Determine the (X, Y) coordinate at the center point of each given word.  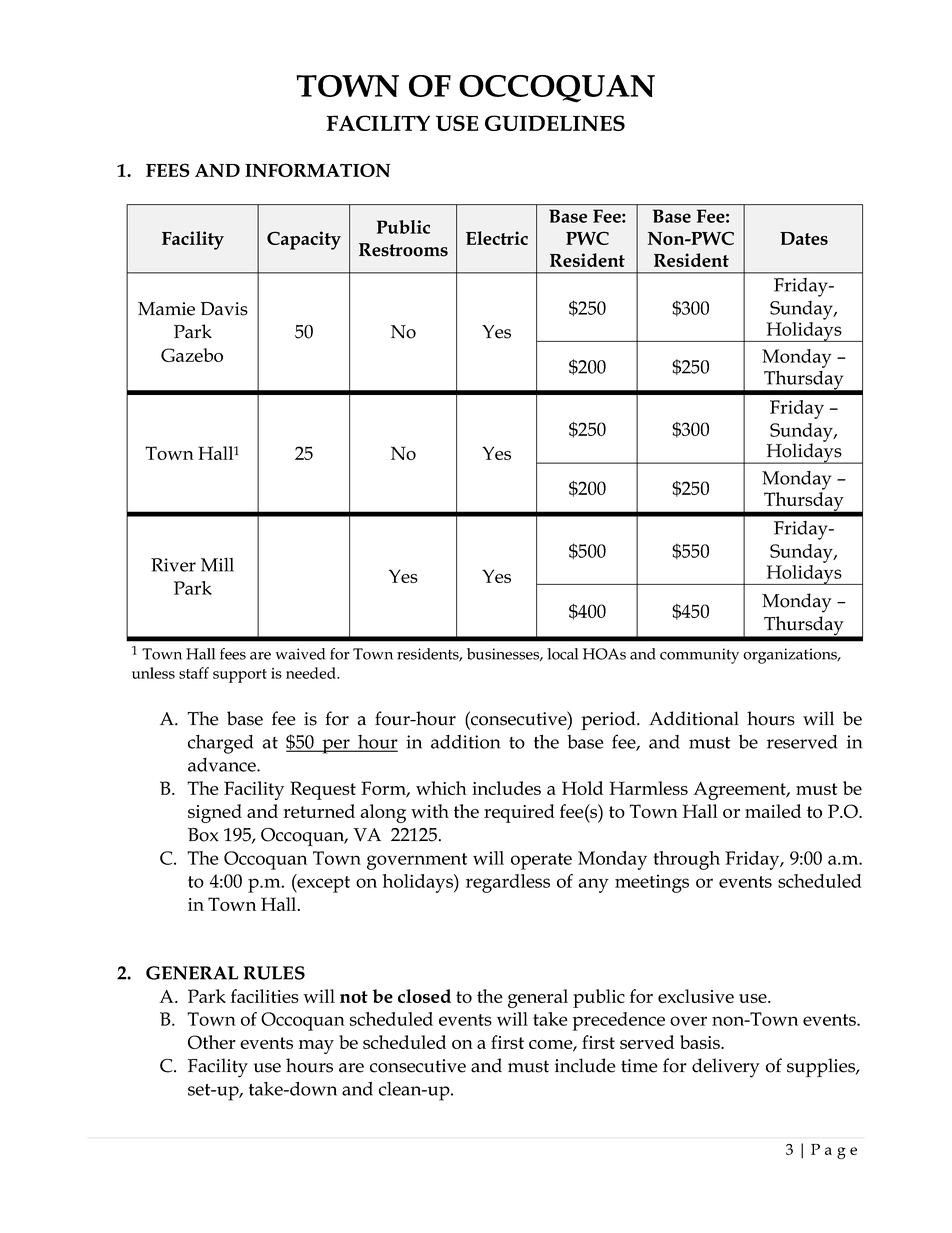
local (562, 654)
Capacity (304, 240)
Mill (217, 565)
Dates (804, 238)
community (699, 656)
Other (212, 1042)
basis (701, 1042)
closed (424, 996)
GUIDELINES (555, 123)
